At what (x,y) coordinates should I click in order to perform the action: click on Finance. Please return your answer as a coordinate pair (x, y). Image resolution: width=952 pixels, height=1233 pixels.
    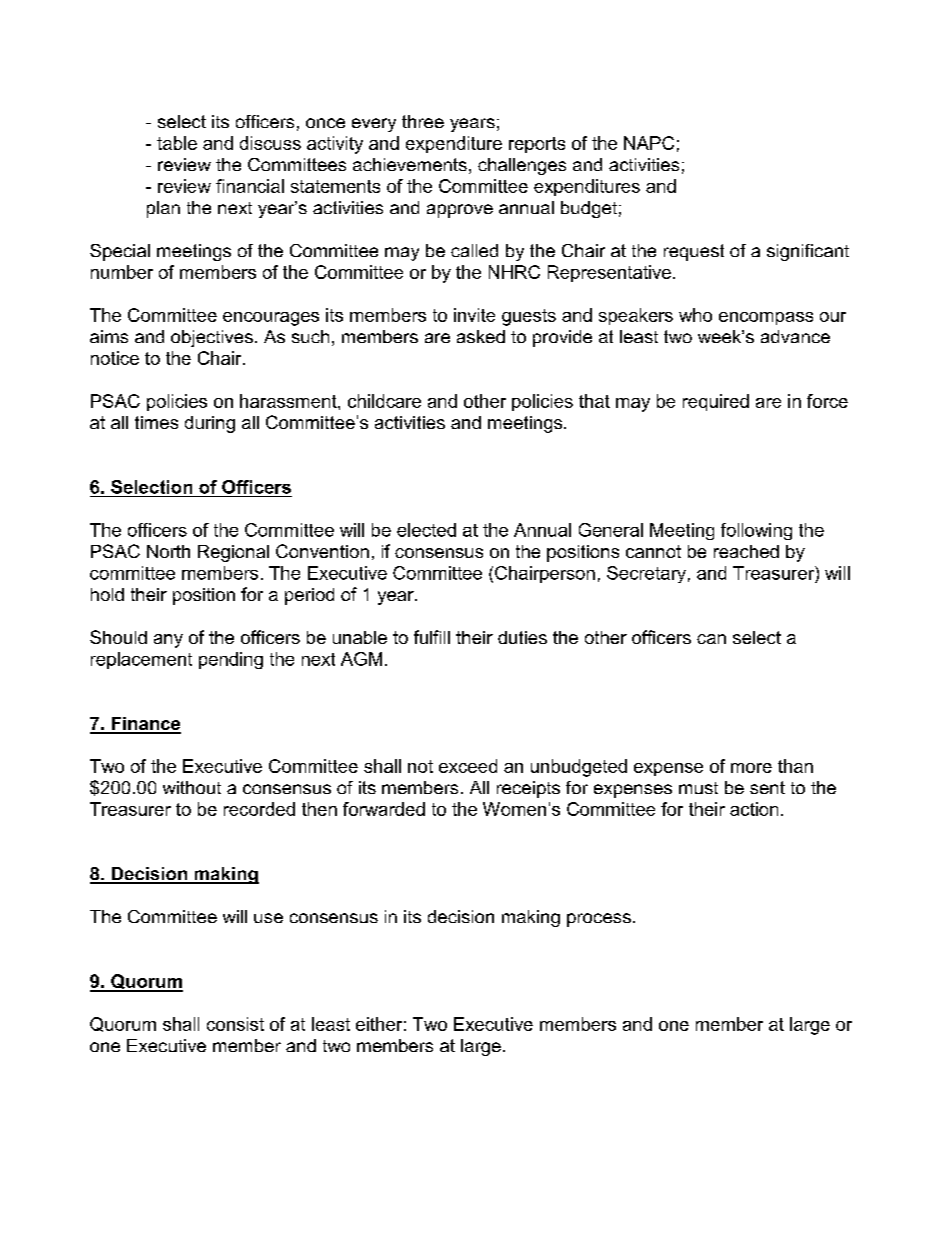
    Looking at the image, I should click on (145, 725).
